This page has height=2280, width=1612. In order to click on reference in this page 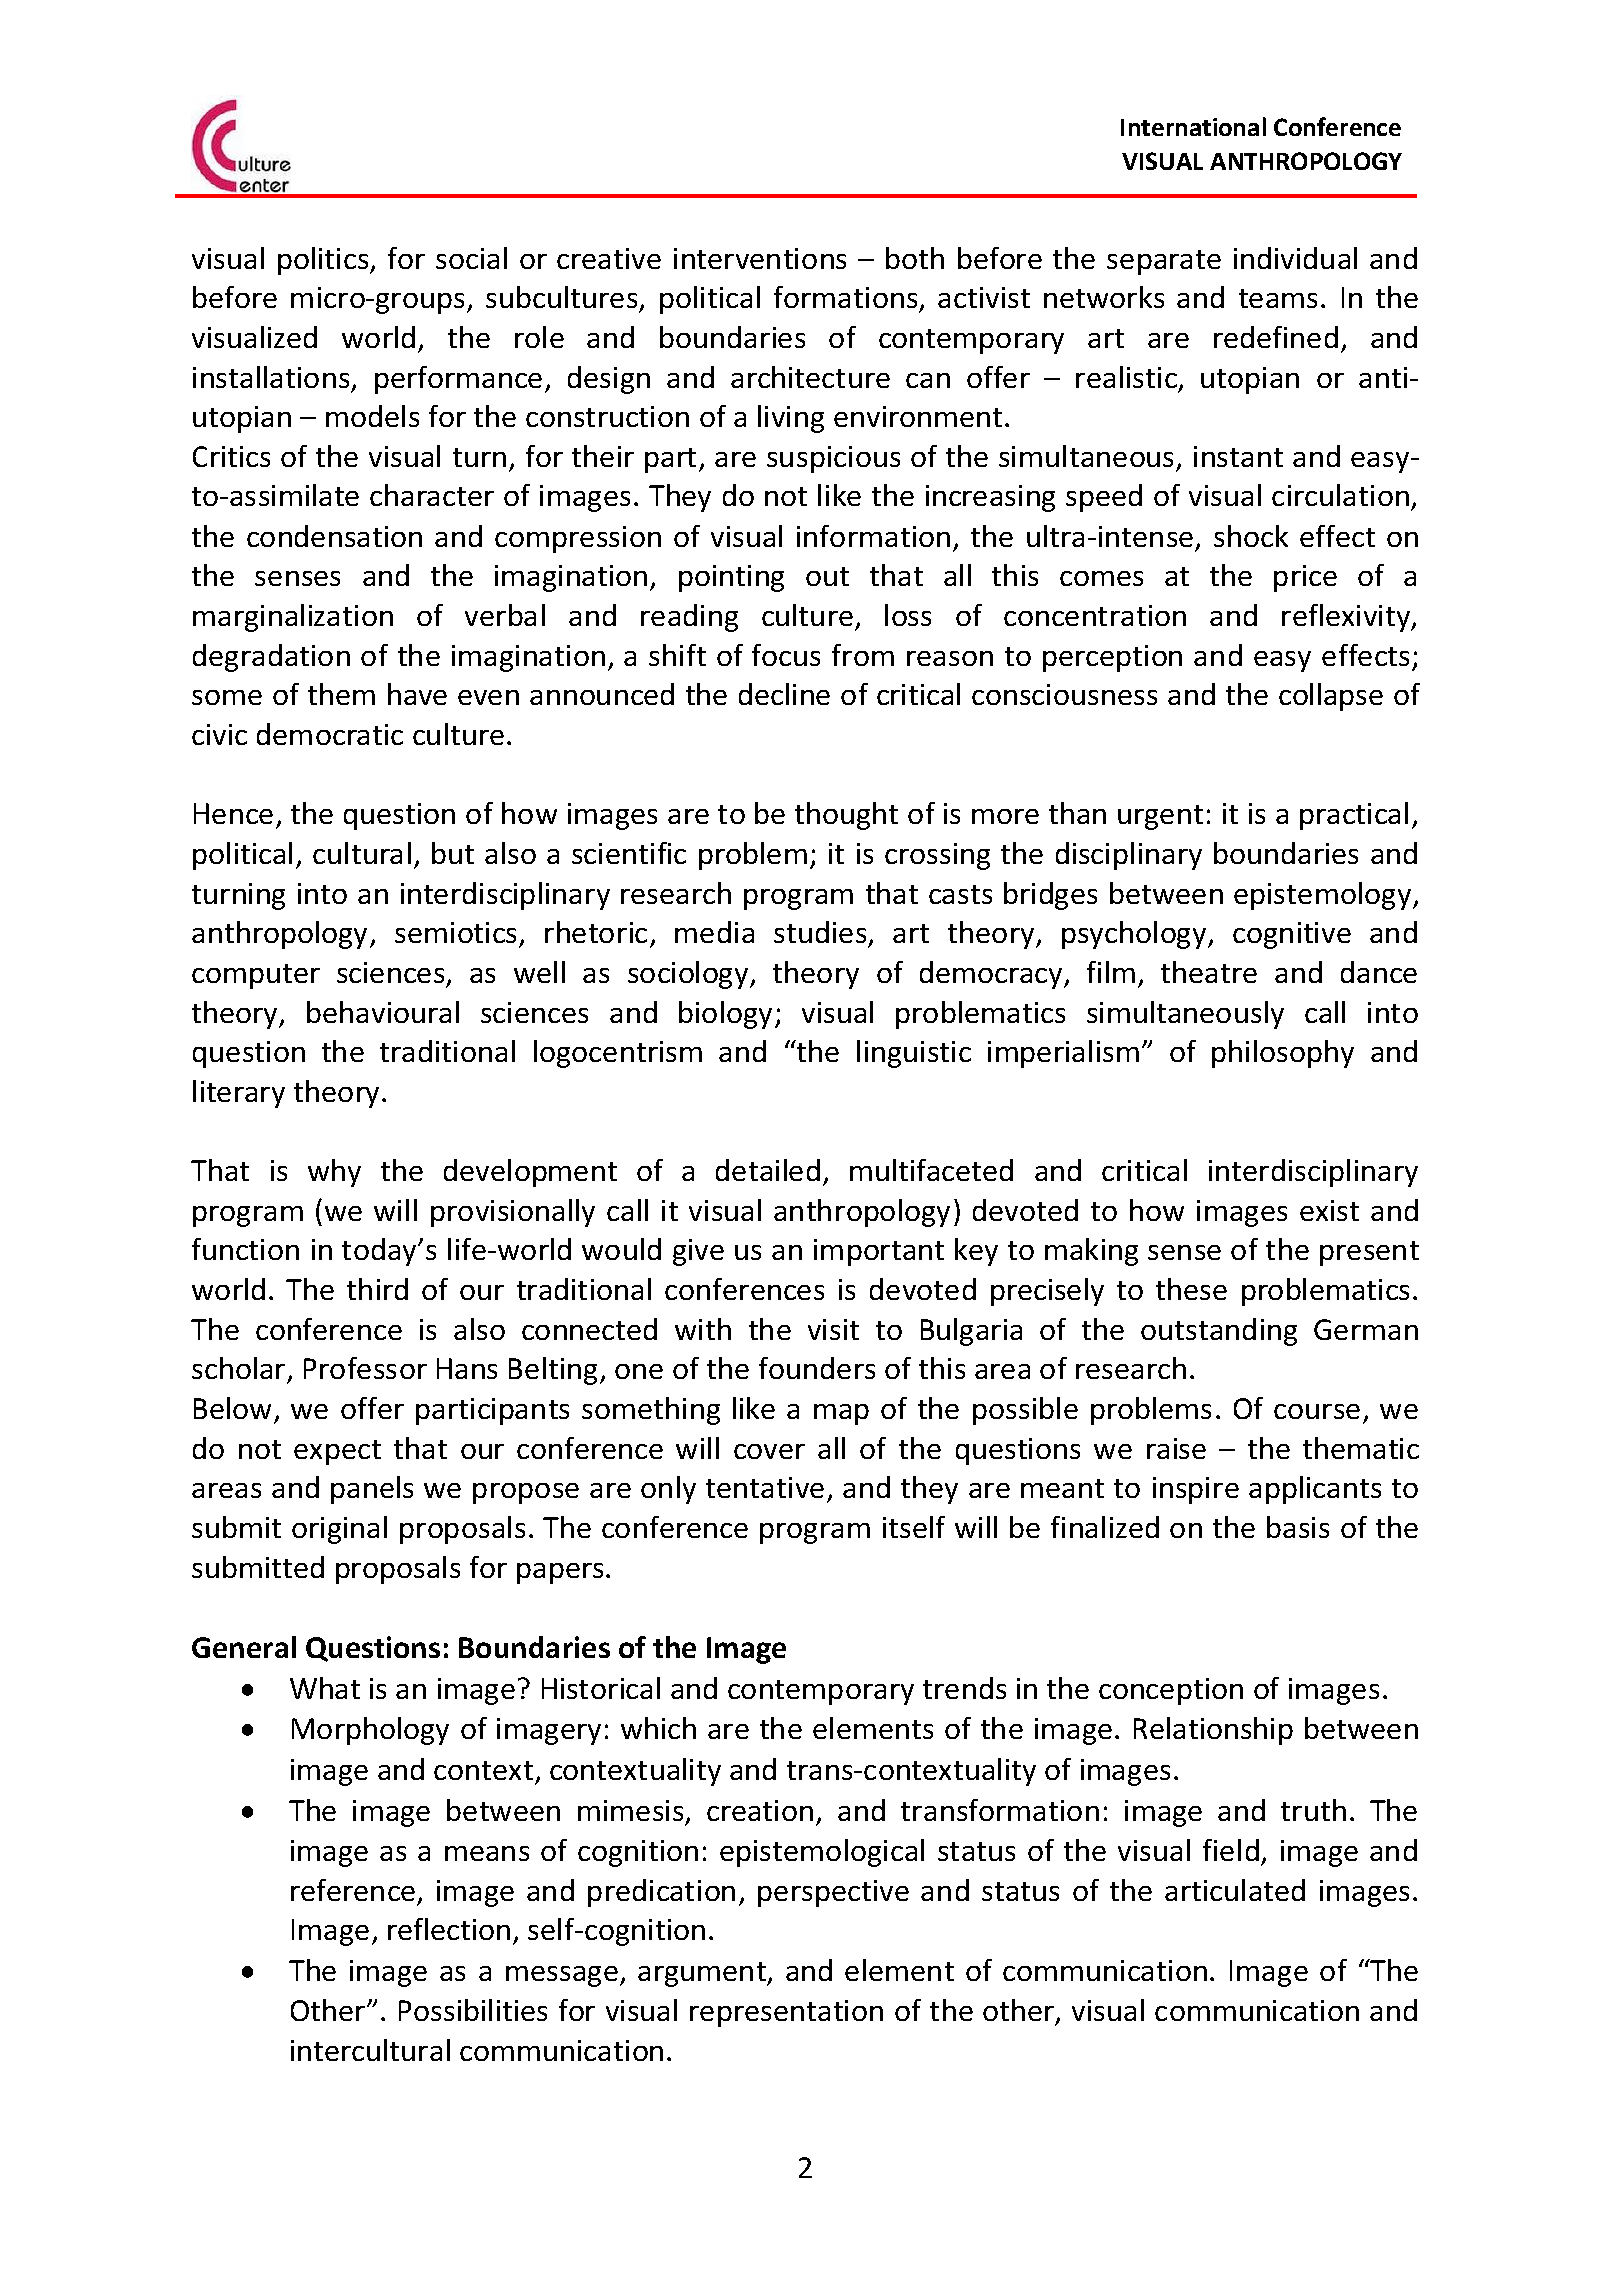, I will do `click(353, 1890)`.
